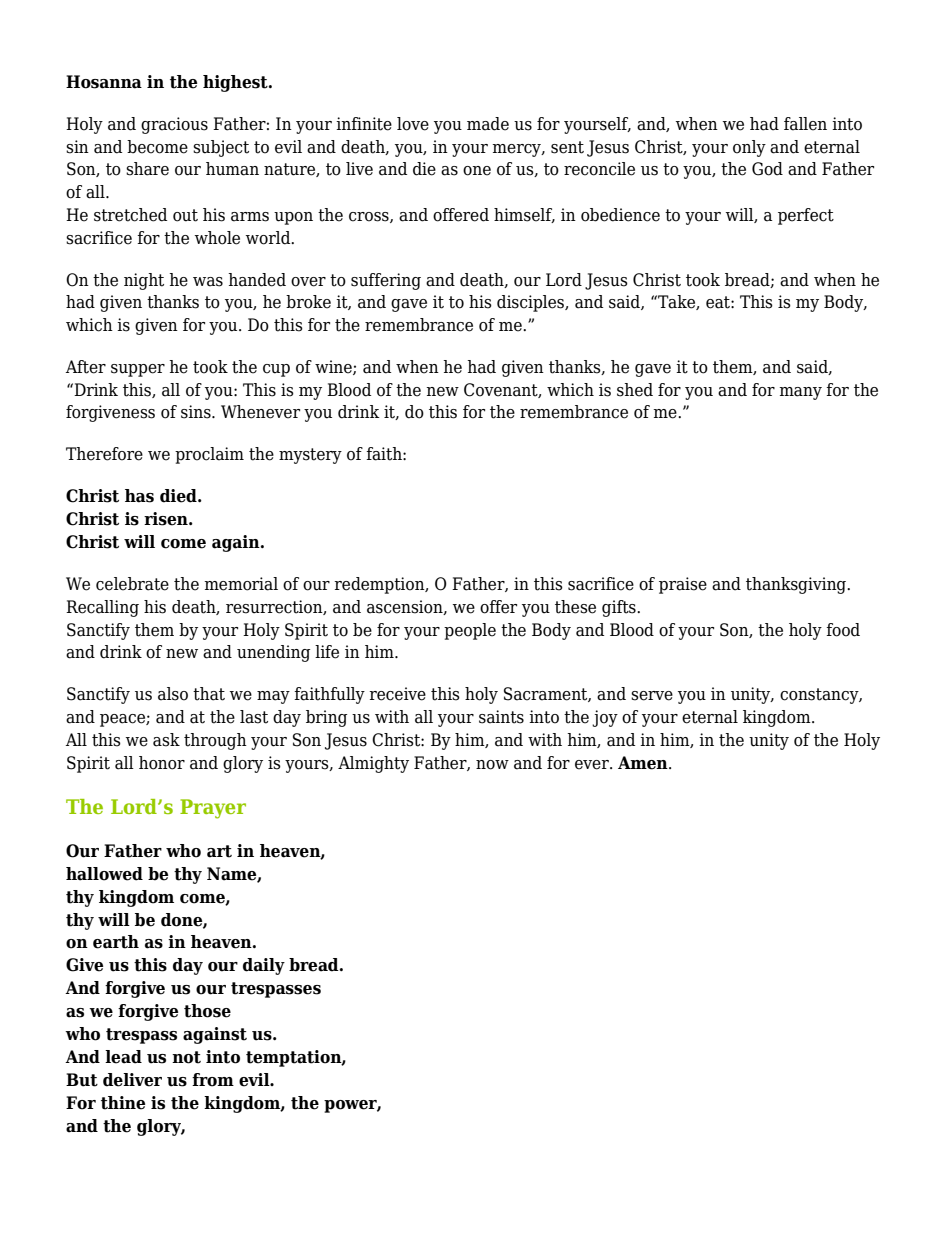 The width and height of the screenshot is (952, 1233). I want to click on praise, so click(683, 585).
